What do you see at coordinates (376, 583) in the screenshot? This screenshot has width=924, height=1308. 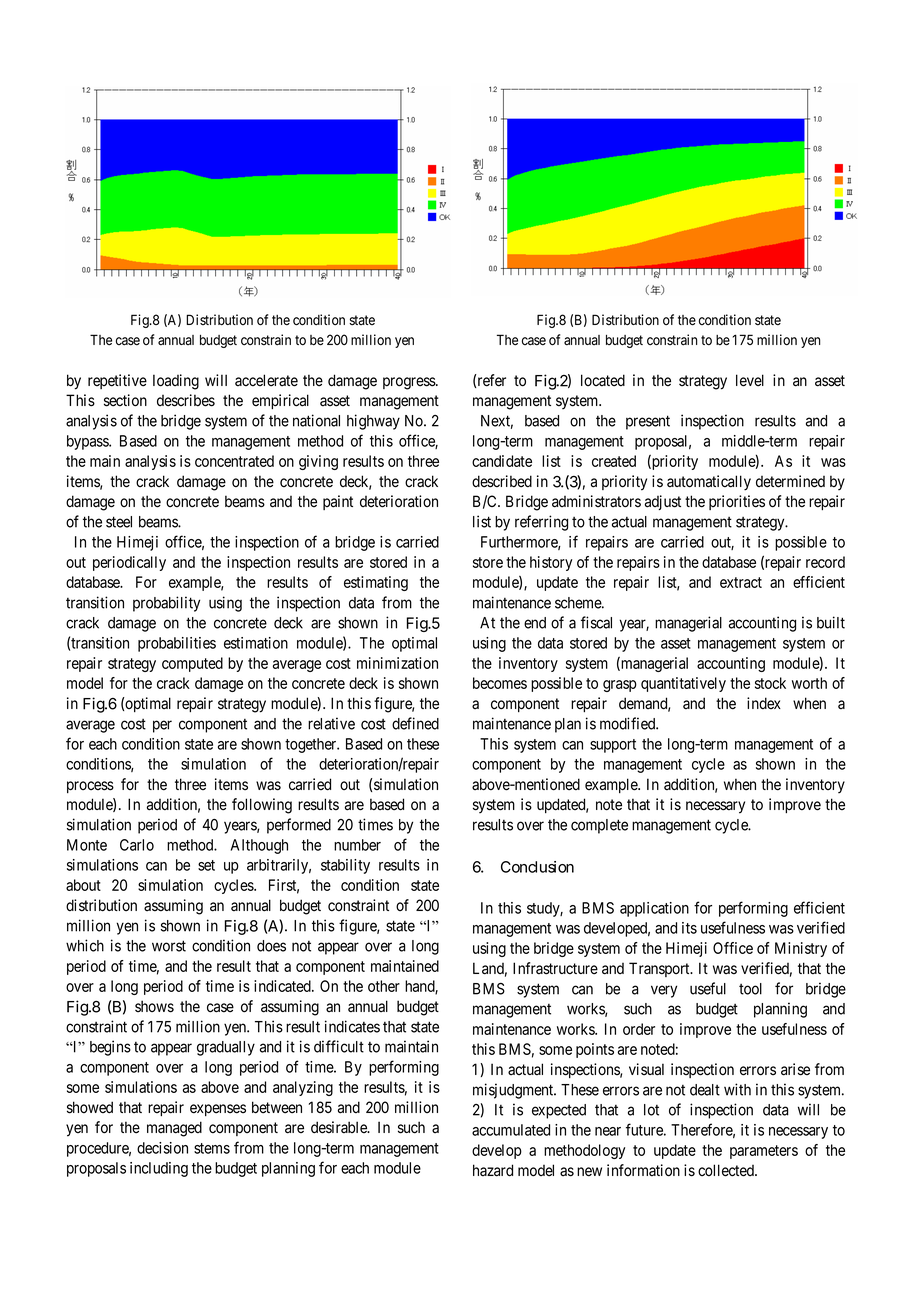 I see `estimating` at bounding box center [376, 583].
